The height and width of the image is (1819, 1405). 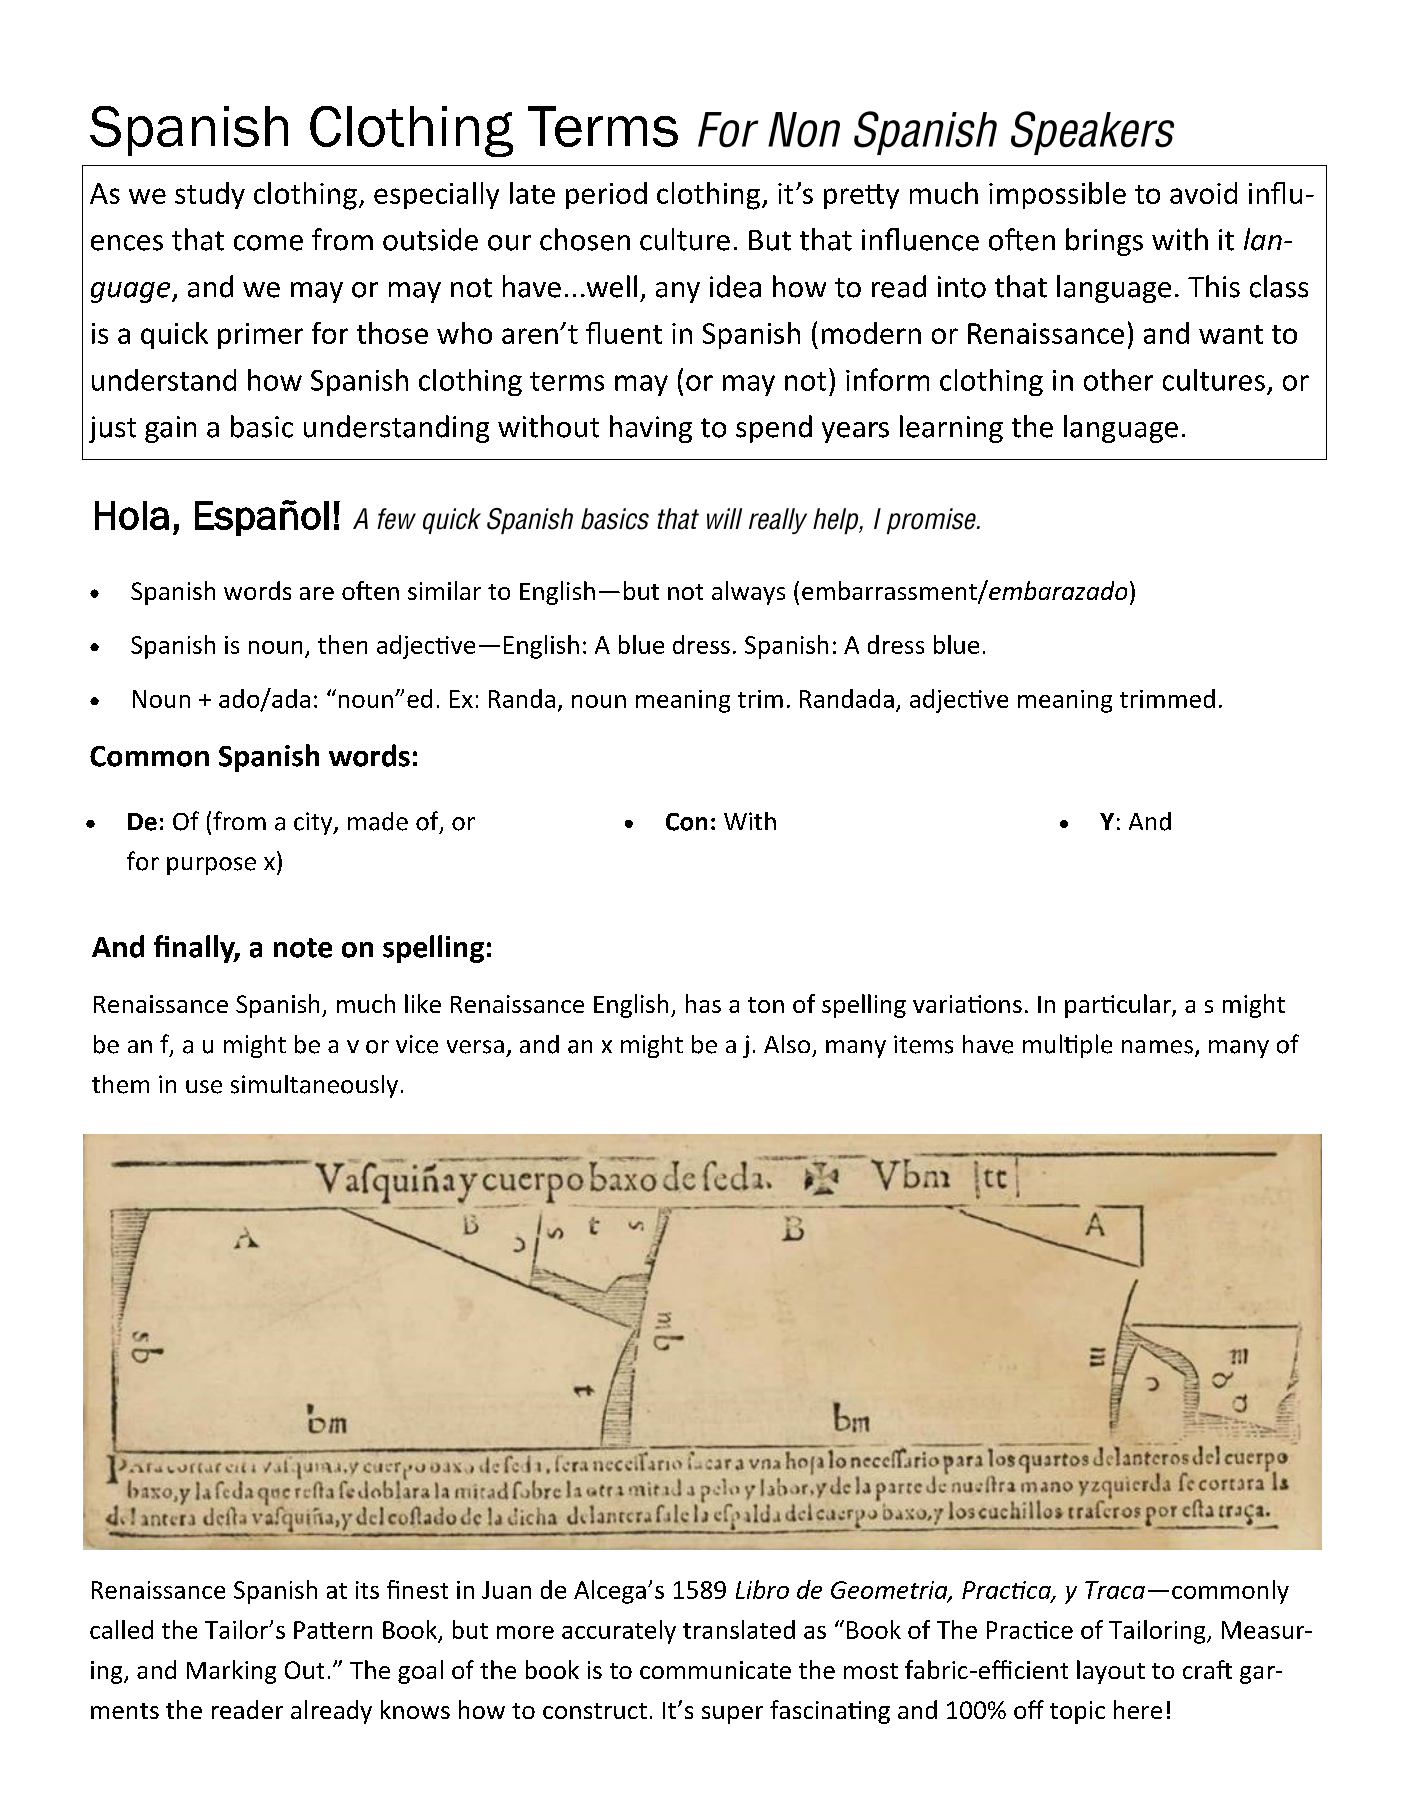 What do you see at coordinates (1119, 1006) in the image?
I see `particular` at bounding box center [1119, 1006].
